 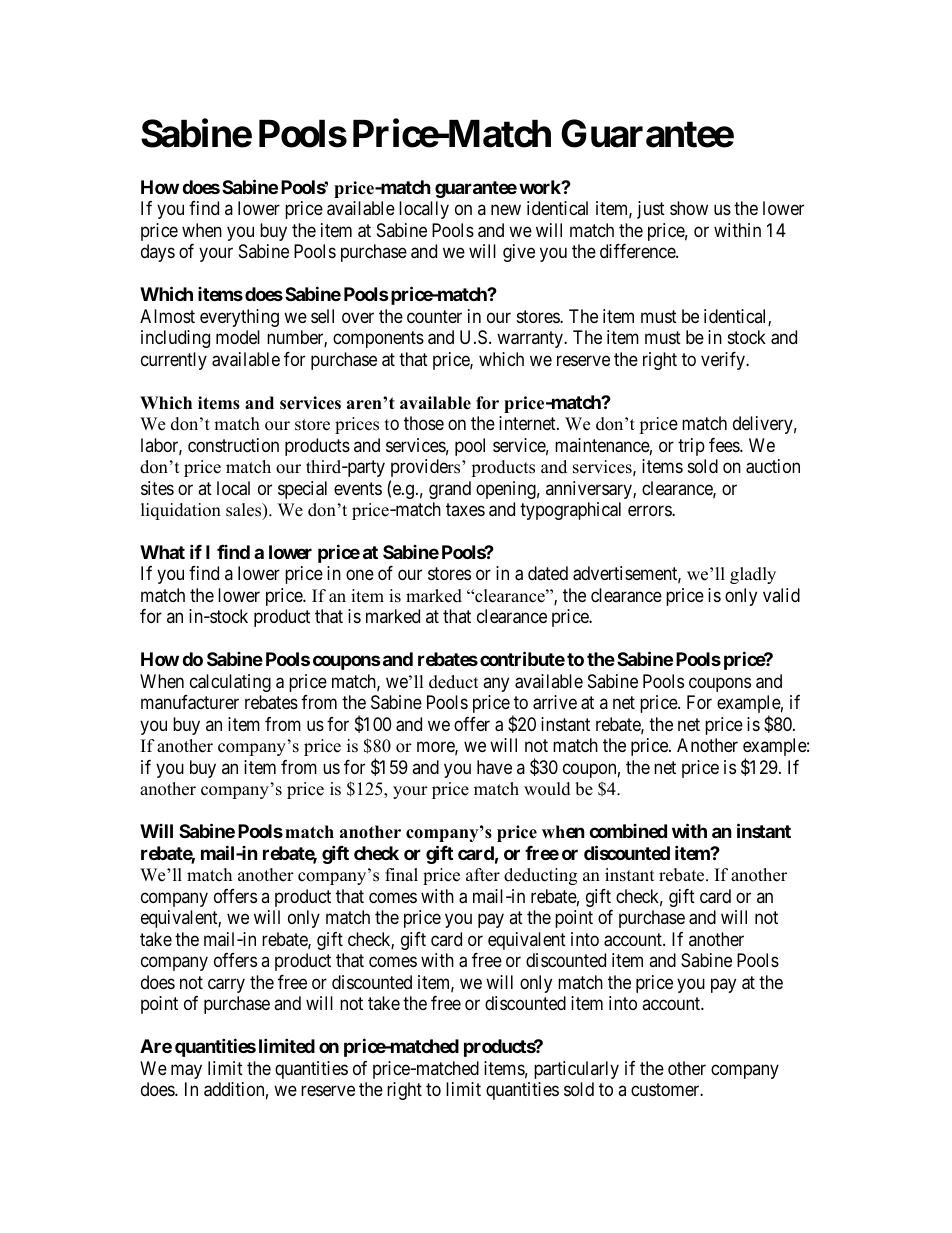 I want to click on those, so click(x=424, y=423).
